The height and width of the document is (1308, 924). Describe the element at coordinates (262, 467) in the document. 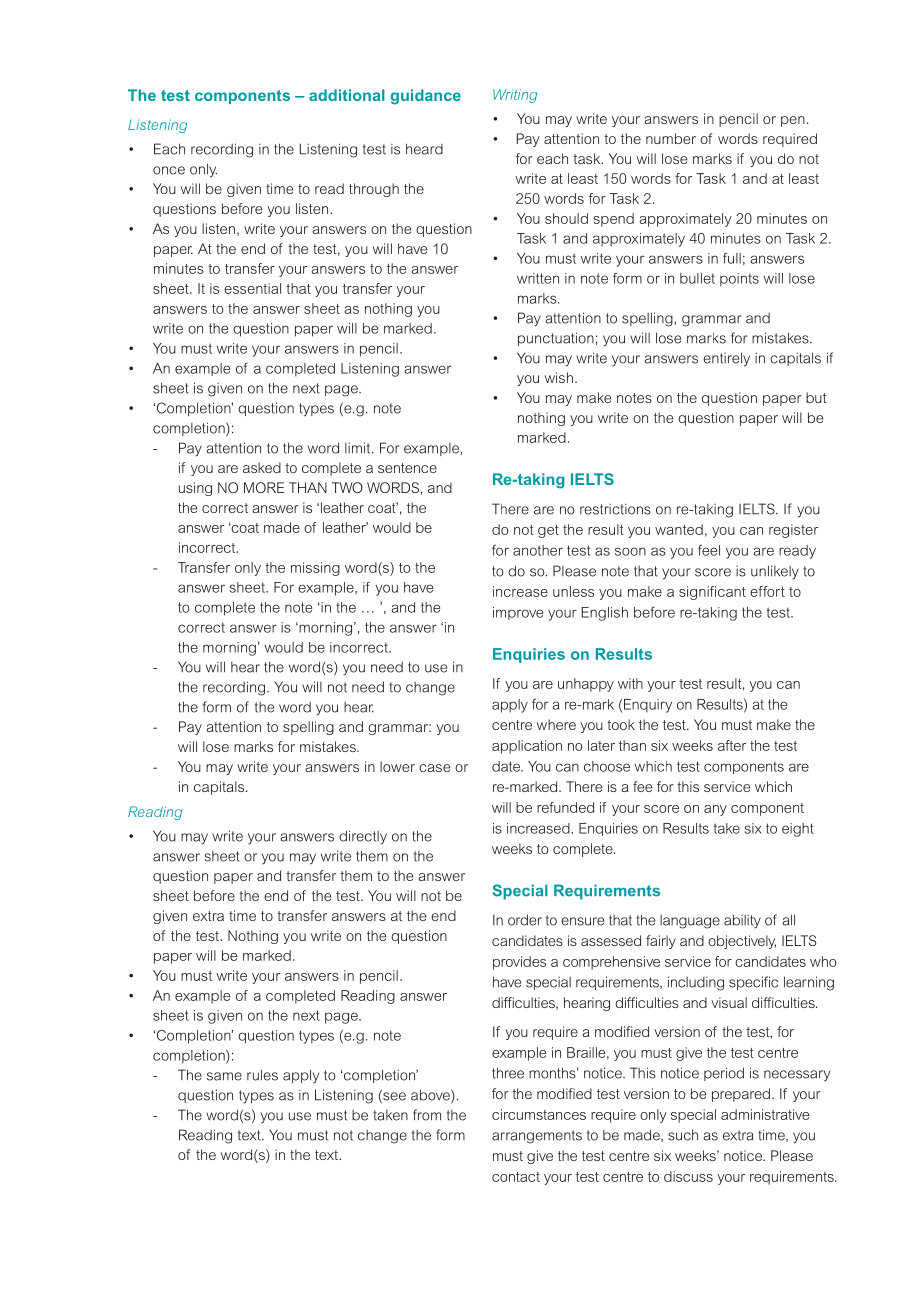

I see `asked` at that location.
